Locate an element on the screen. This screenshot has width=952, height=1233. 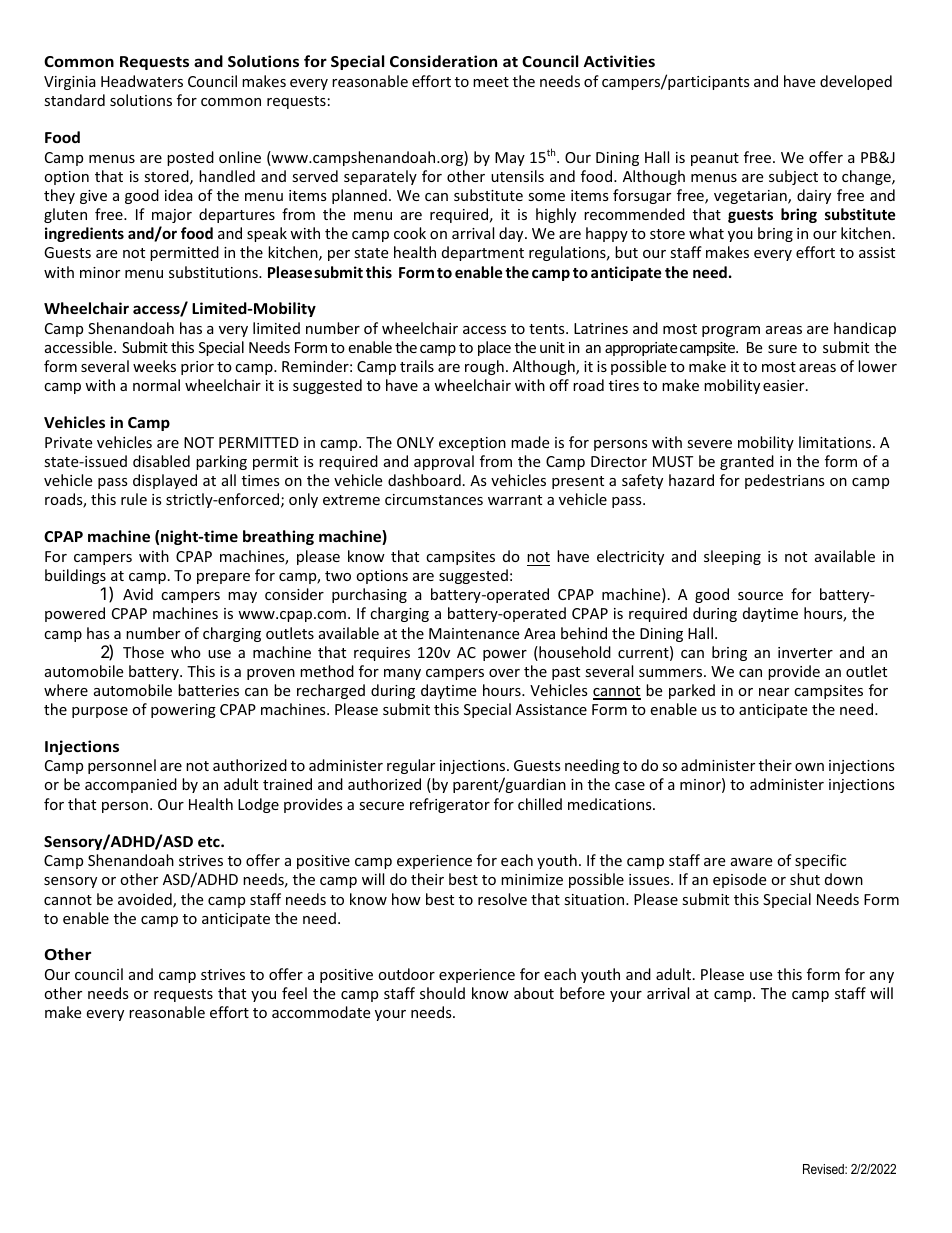
granted is located at coordinates (747, 462).
